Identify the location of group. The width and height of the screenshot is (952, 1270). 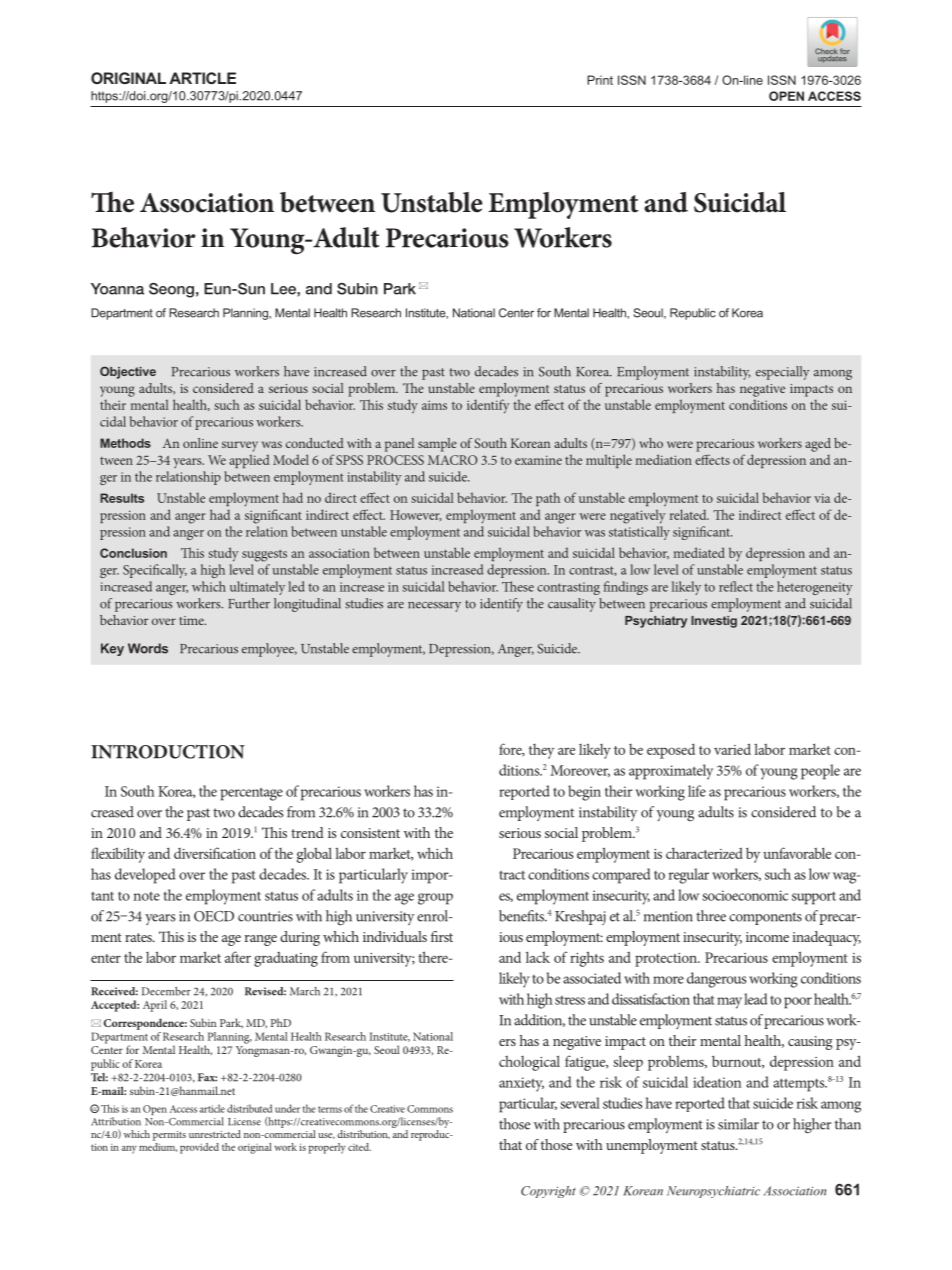
(435, 899).
